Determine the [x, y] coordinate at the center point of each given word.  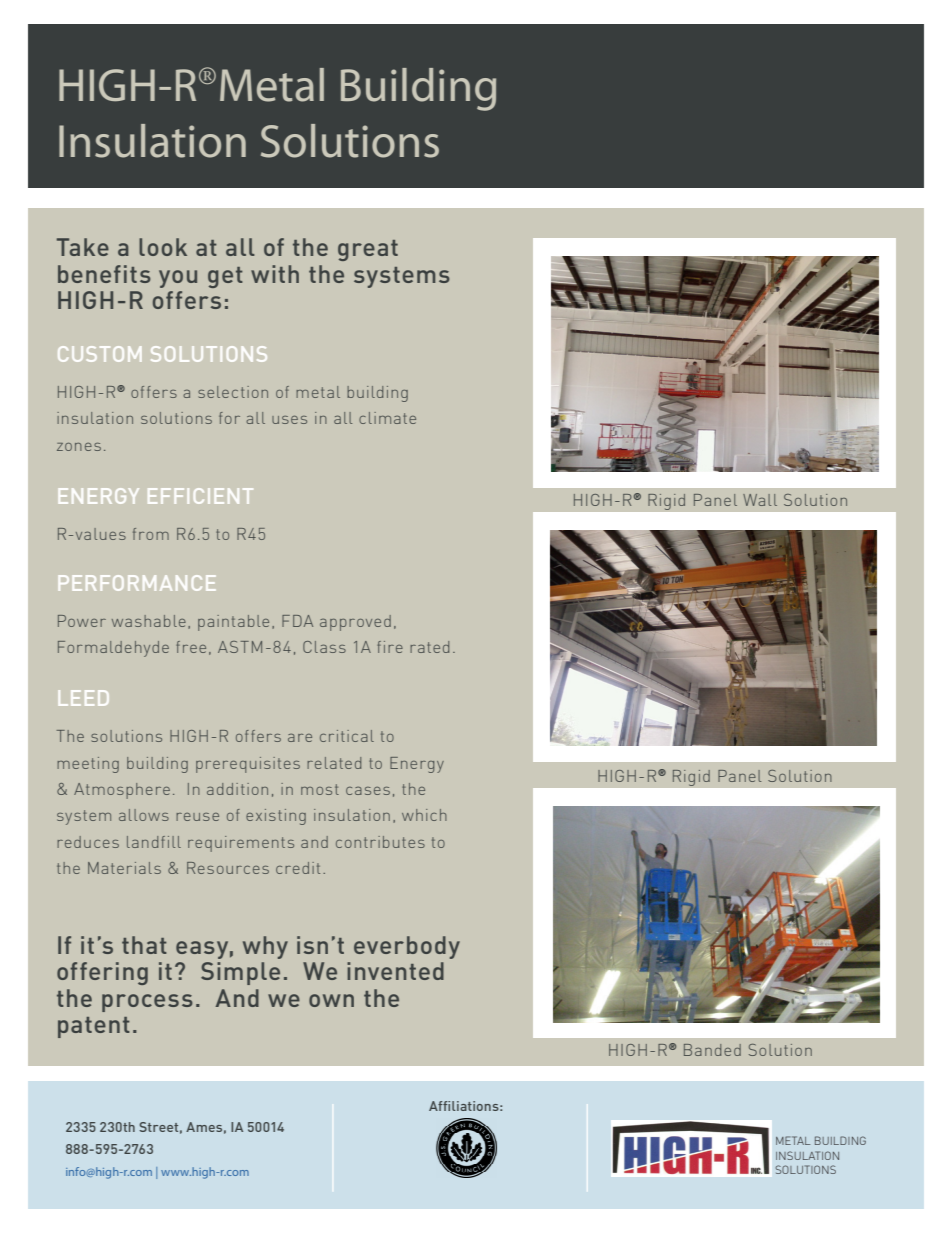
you [178, 279]
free [191, 647]
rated [429, 647]
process [147, 1003]
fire [390, 647]
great [368, 250]
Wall [760, 500]
